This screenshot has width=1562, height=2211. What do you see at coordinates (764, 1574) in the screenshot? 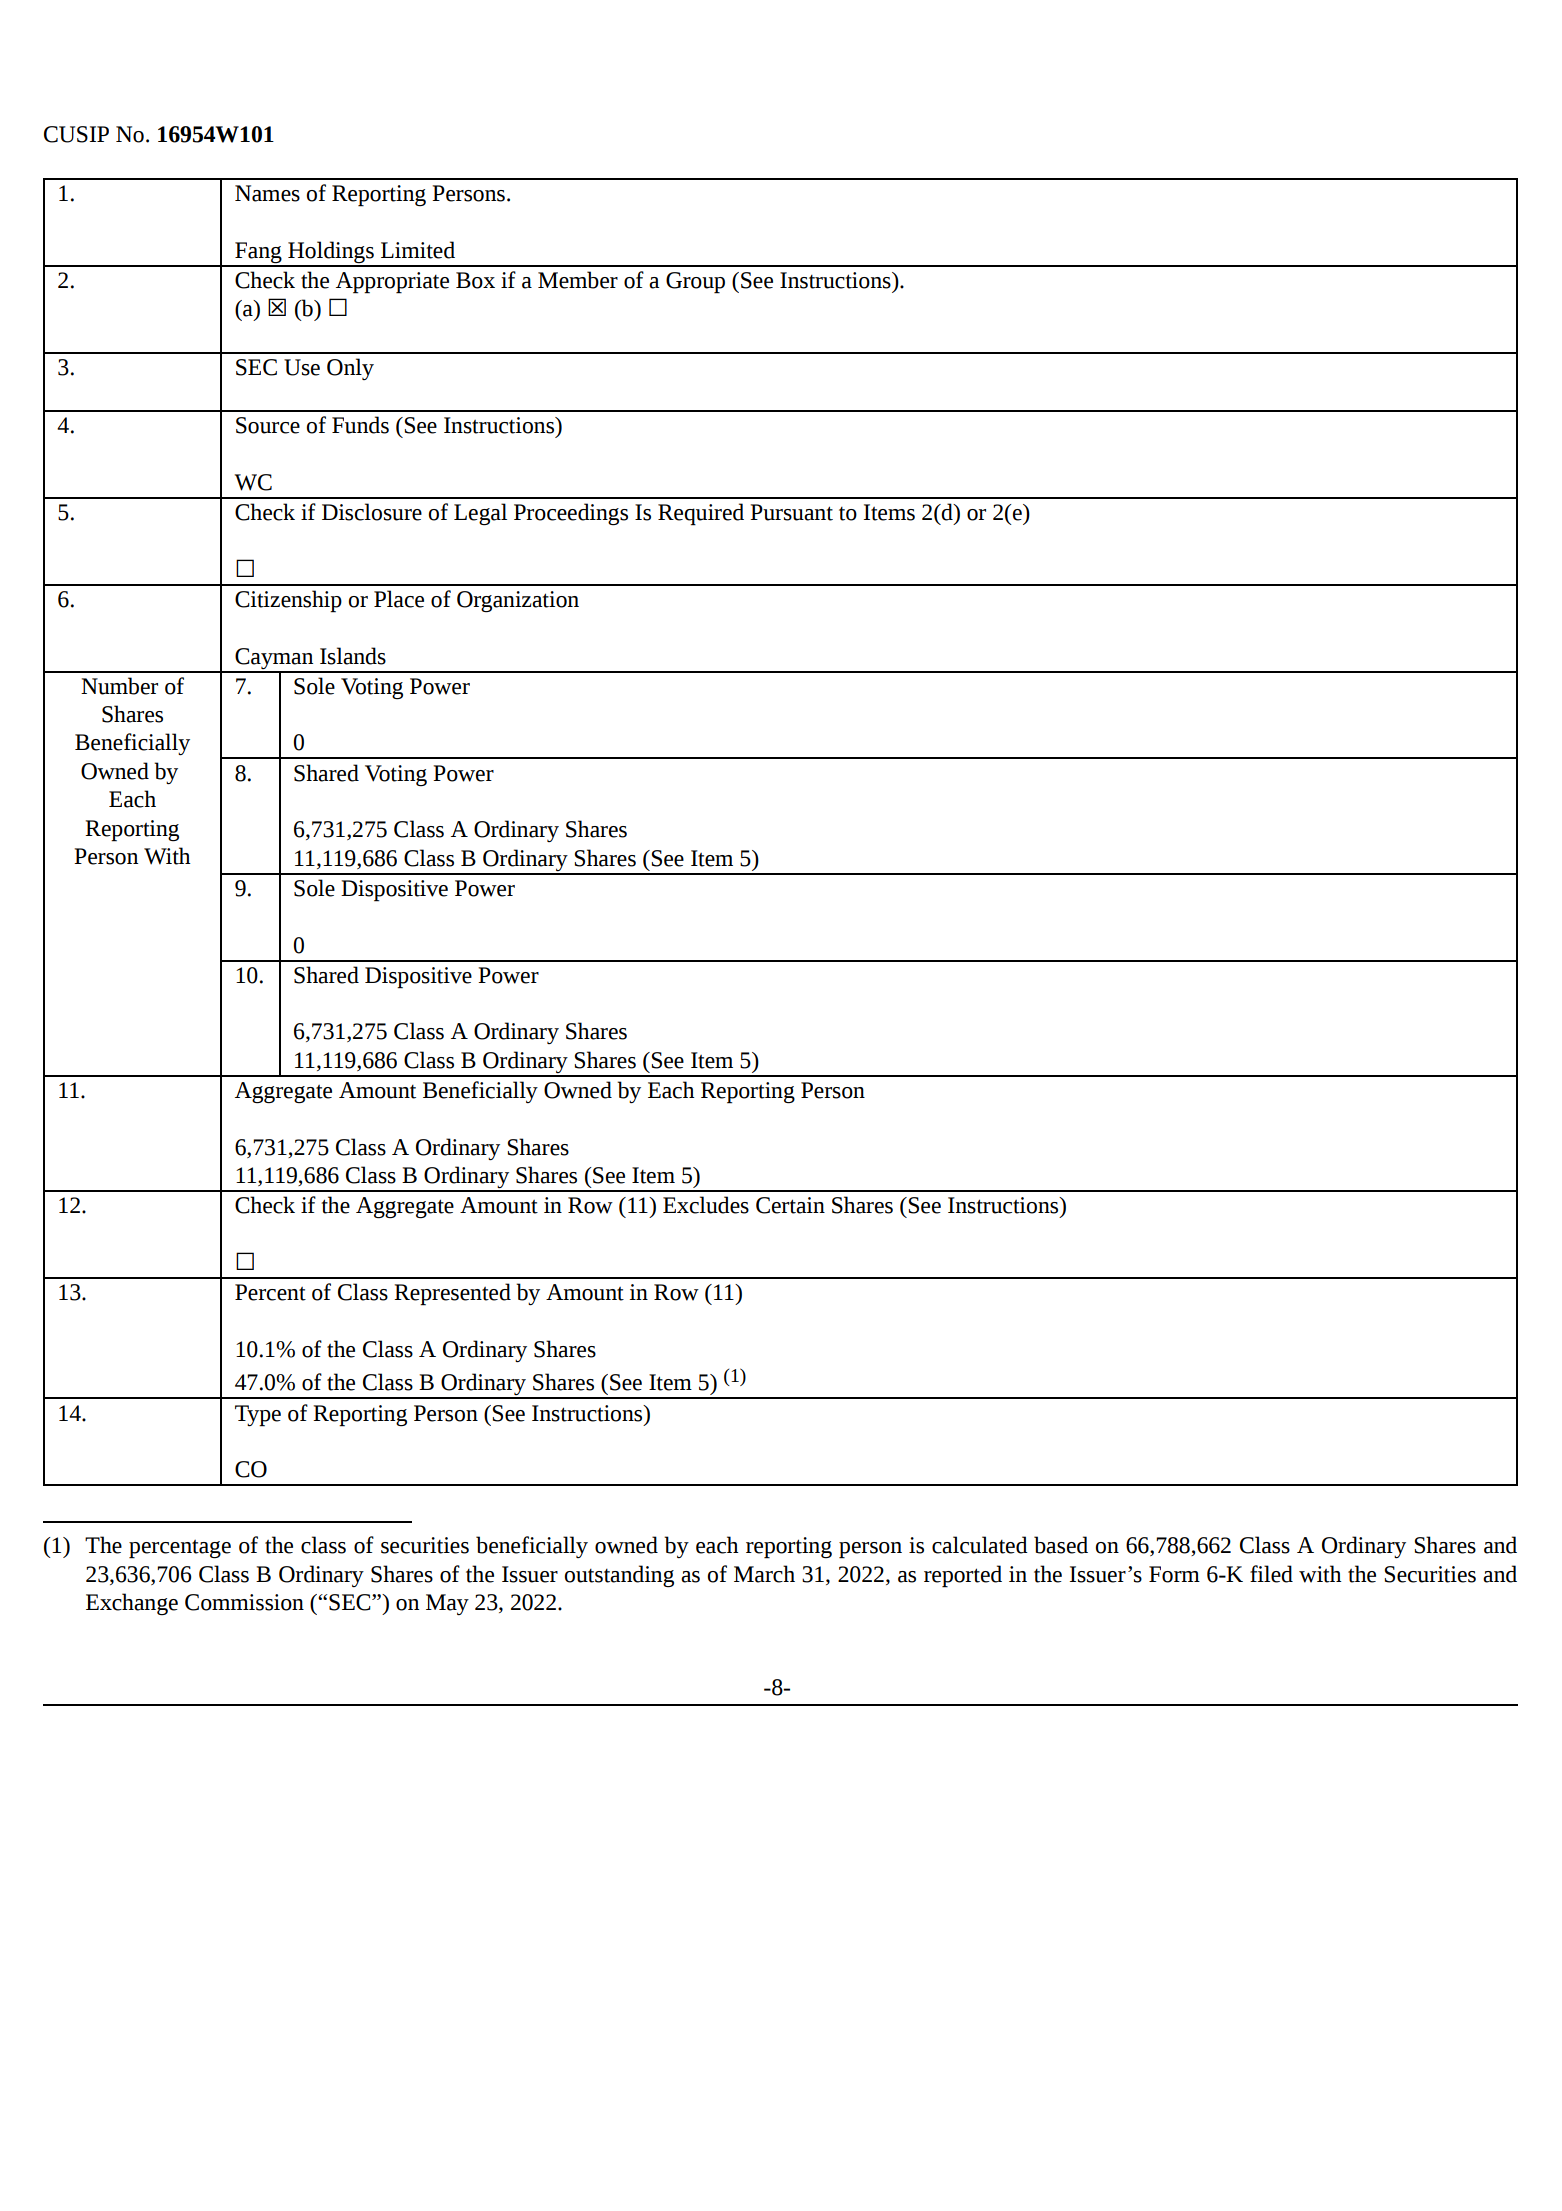
I see `March` at bounding box center [764, 1574].
